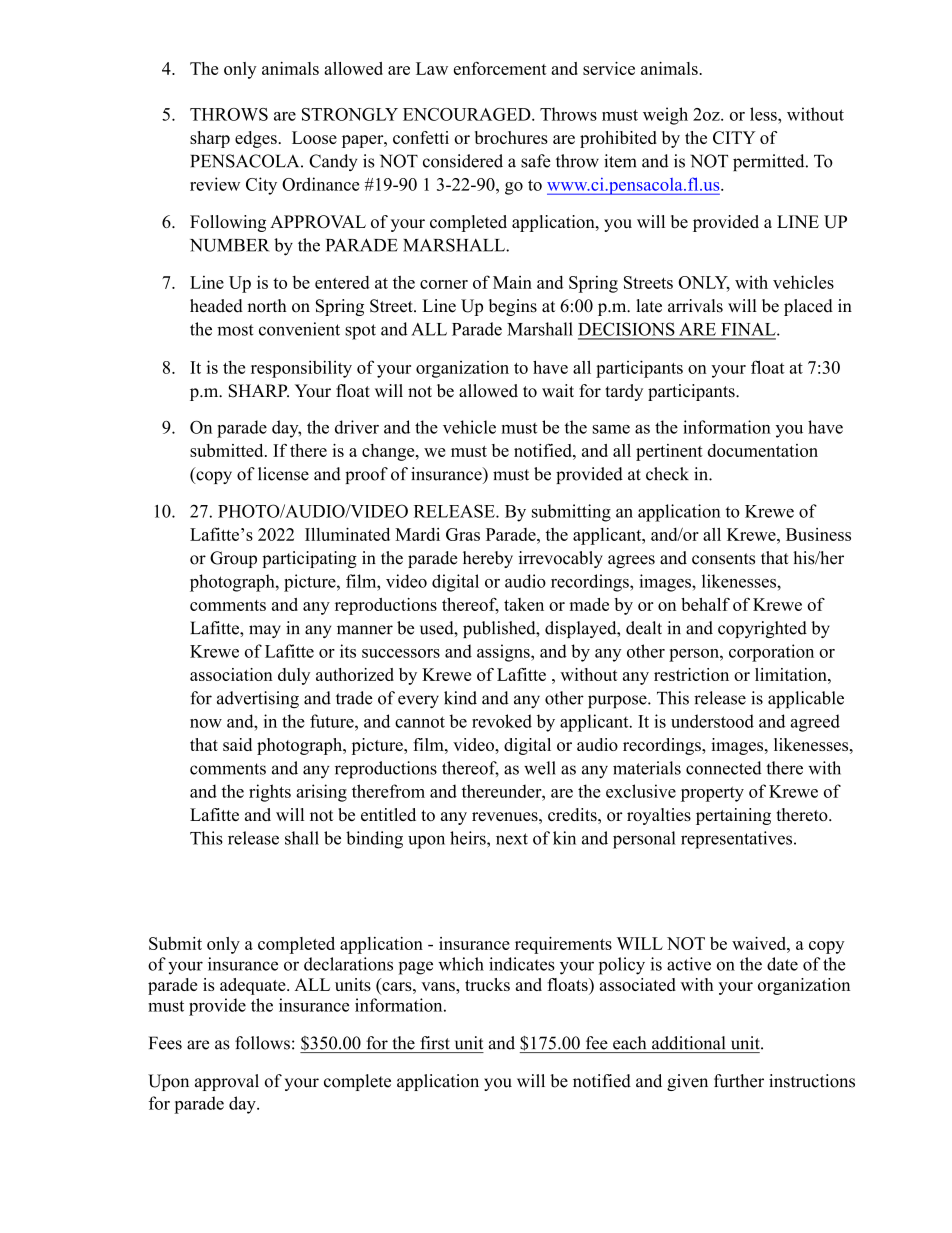 The height and width of the screenshot is (1233, 952). Describe the element at coordinates (695, 306) in the screenshot. I see `arrivals` at that location.
